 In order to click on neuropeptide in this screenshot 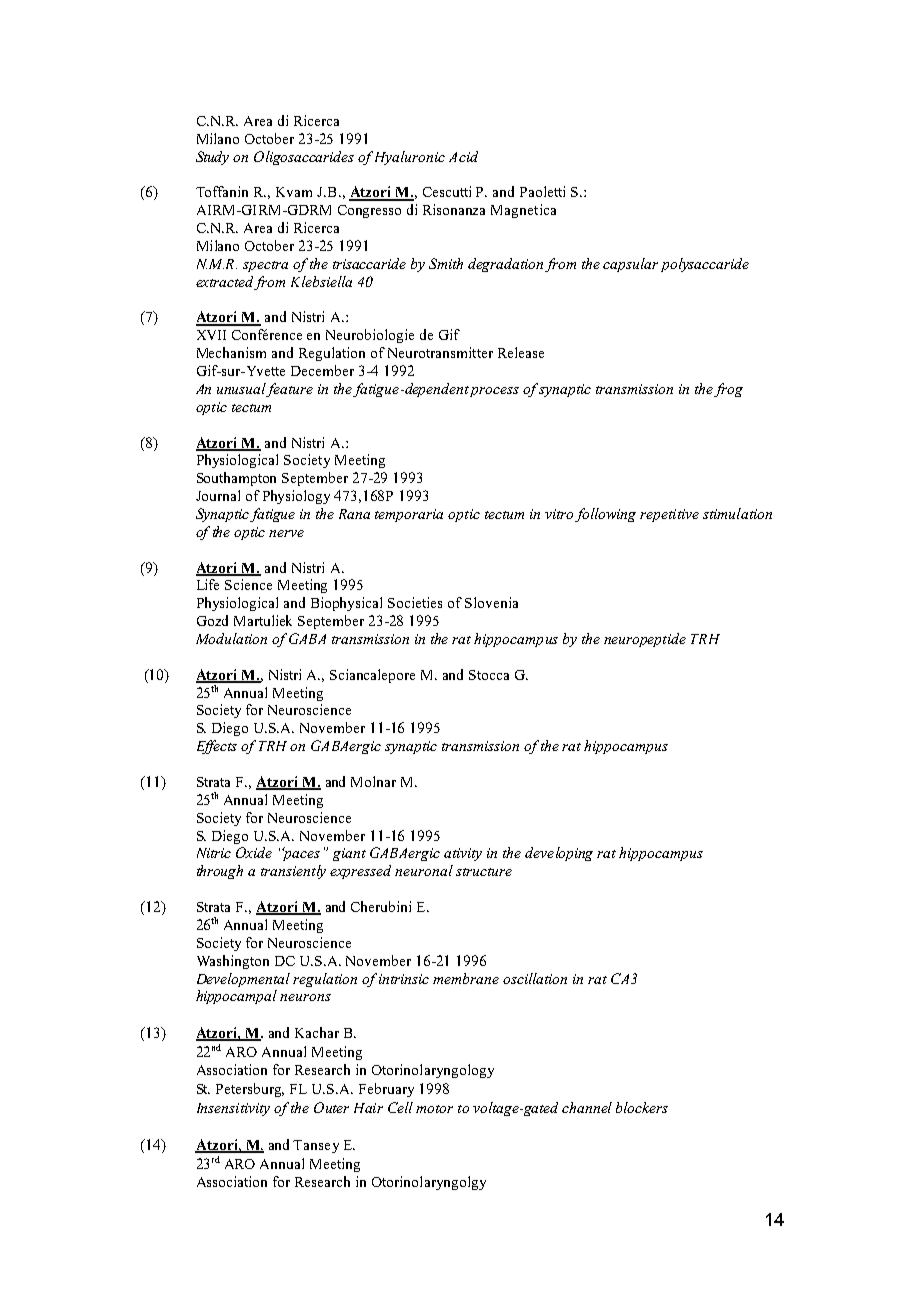, I will do `click(645, 640)`.
